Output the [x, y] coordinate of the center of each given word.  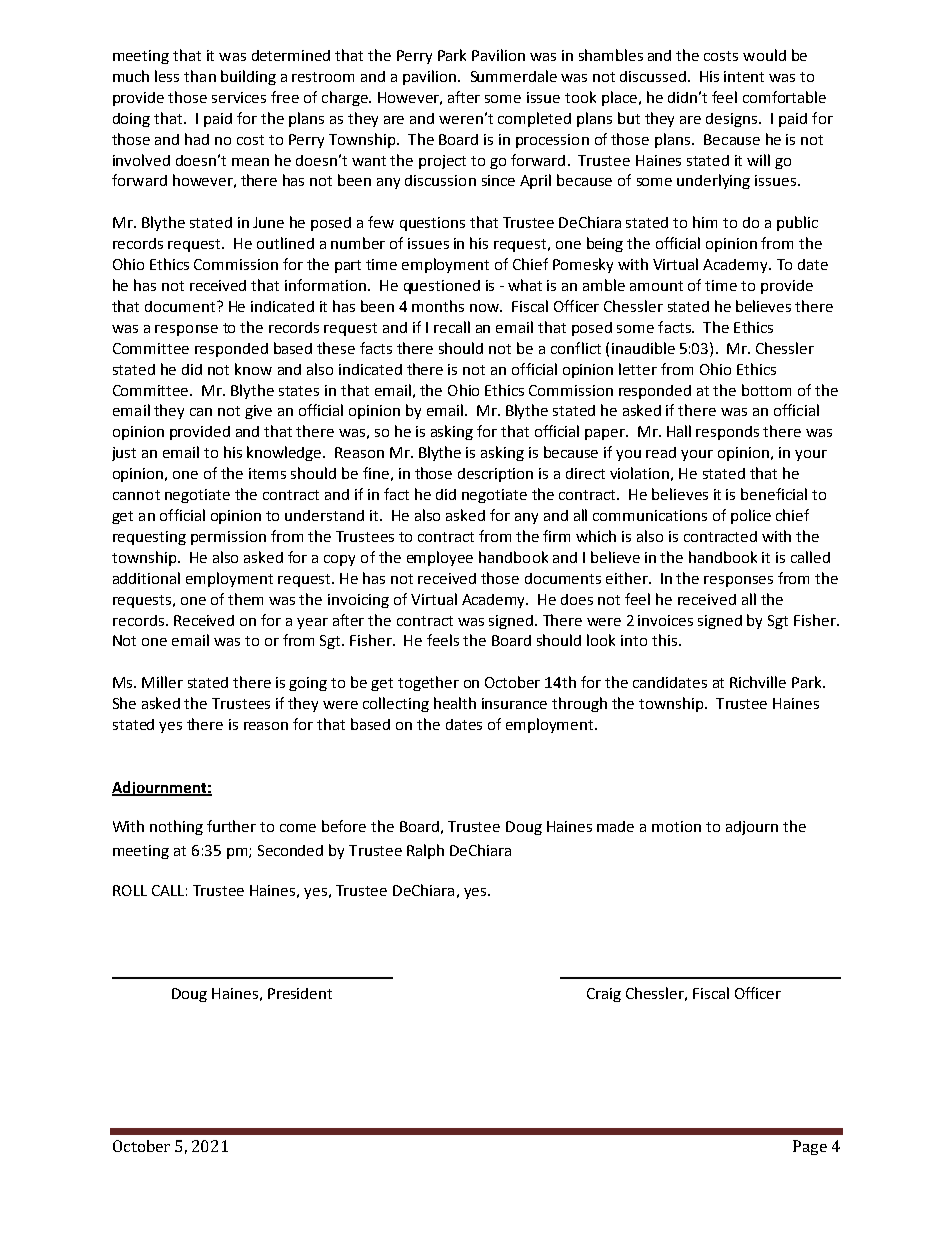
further [231, 826]
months [438, 306]
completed [534, 119]
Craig [604, 995]
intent [744, 76]
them [245, 599]
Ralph [425, 851]
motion [676, 826]
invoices [665, 620]
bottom [766, 390]
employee [440, 558]
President [300, 993]
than [200, 76]
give [258, 412]
